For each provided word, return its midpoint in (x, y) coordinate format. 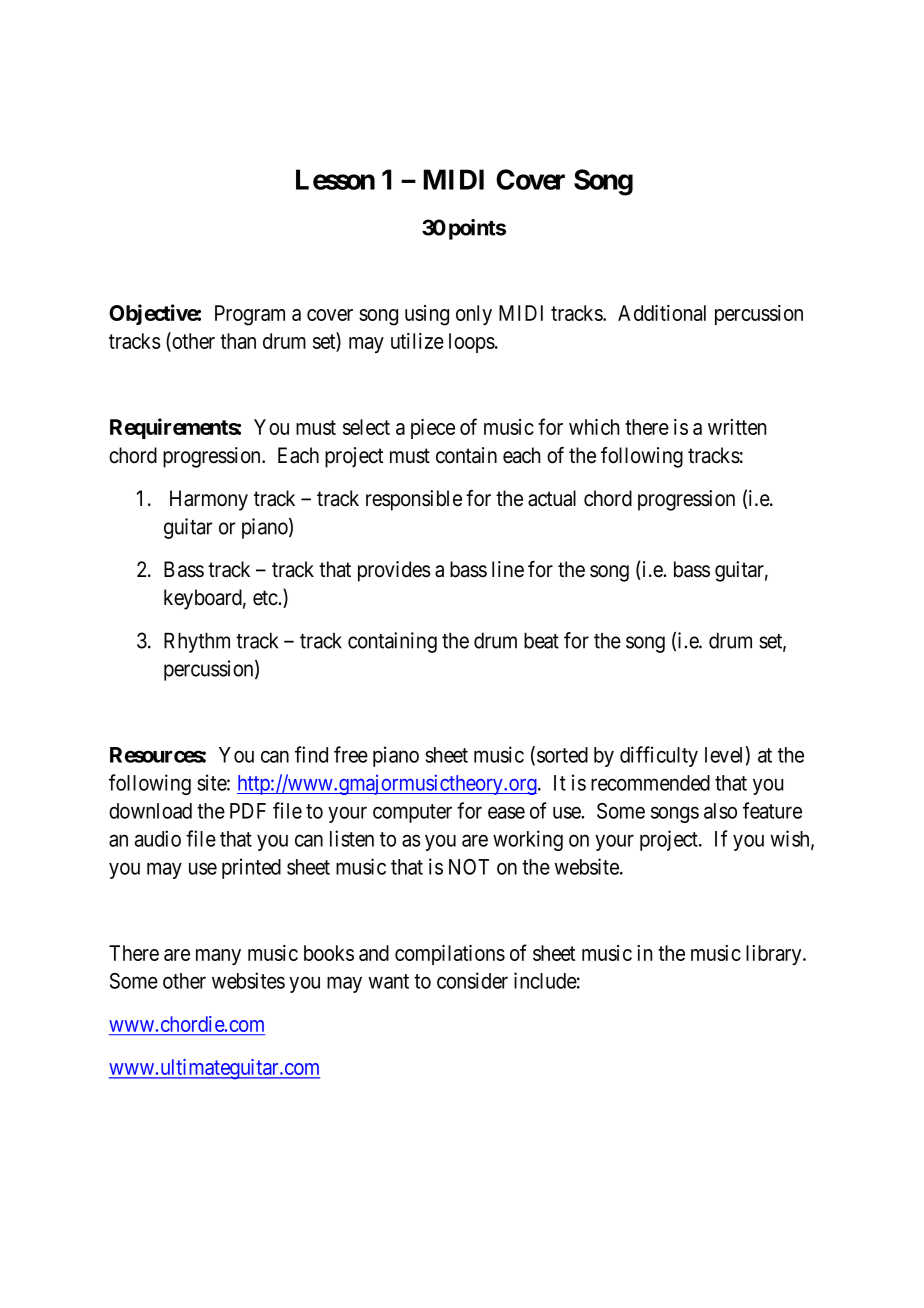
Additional (662, 313)
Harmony (209, 500)
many (218, 957)
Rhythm (197, 642)
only (474, 315)
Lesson (335, 179)
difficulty (659, 756)
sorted (562, 755)
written (737, 427)
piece (433, 429)
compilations (450, 955)
